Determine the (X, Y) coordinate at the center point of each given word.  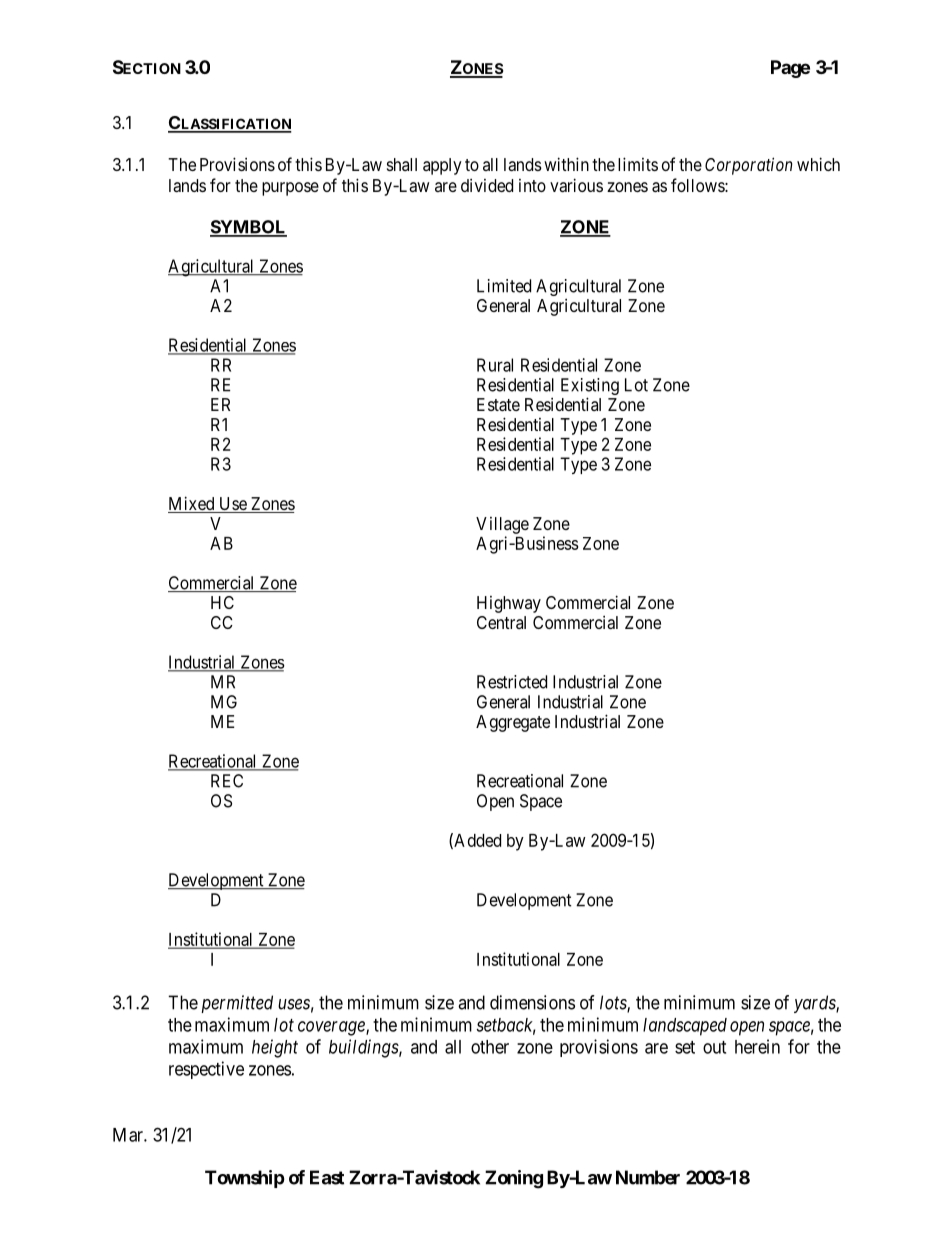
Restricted (512, 682)
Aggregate (513, 723)
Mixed (192, 504)
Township (245, 1179)
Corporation (748, 166)
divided (487, 185)
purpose (290, 189)
